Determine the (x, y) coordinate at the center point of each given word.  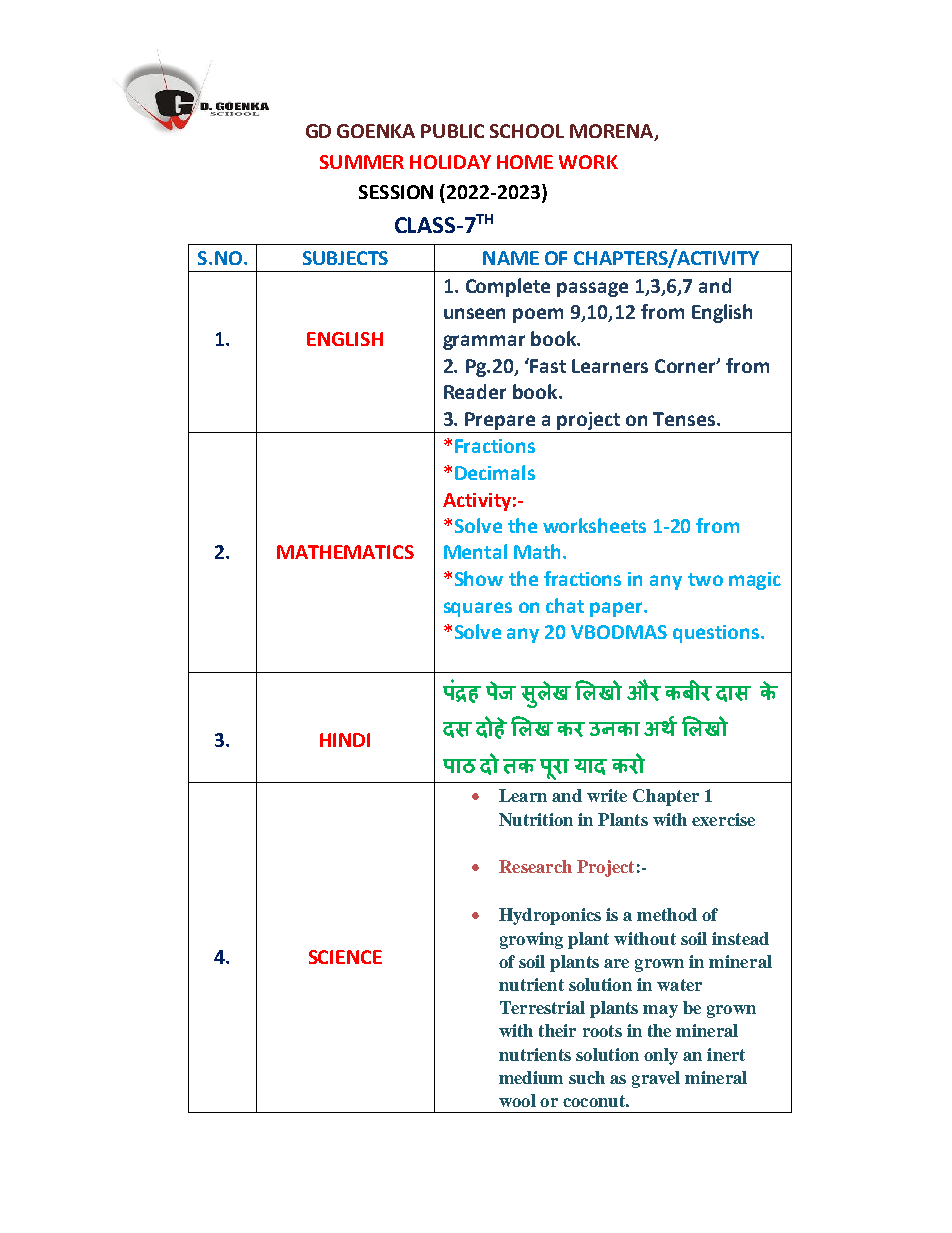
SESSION (396, 192)
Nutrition (536, 819)
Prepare (500, 421)
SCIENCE (345, 957)
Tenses (685, 419)
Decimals (495, 472)
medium (531, 1077)
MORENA (613, 132)
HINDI (345, 740)
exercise (723, 819)
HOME (525, 162)
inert (726, 1054)
